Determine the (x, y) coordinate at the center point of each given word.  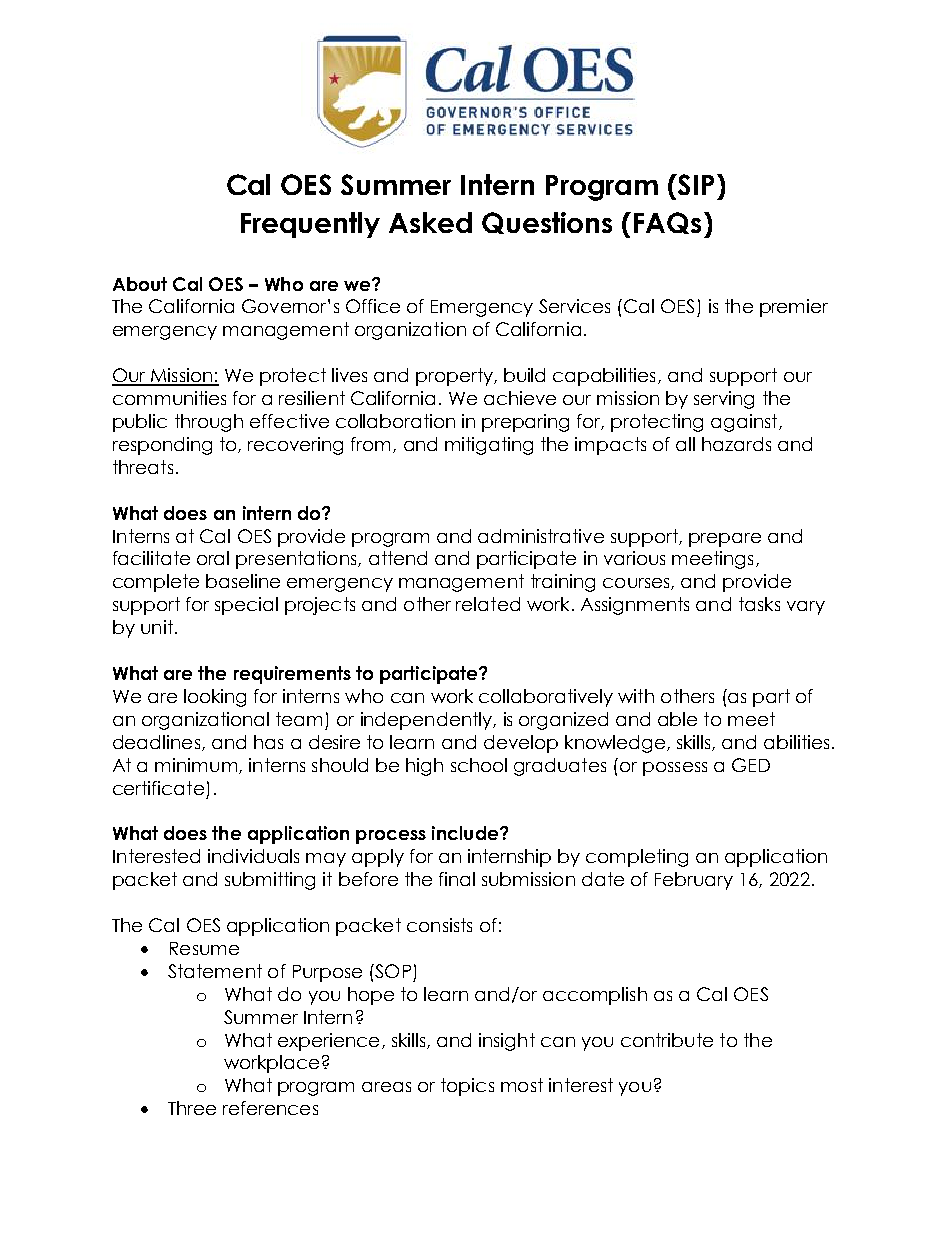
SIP (695, 184)
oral (213, 558)
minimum (196, 765)
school (479, 765)
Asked (430, 222)
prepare (725, 540)
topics (467, 1087)
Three (192, 1108)
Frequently (310, 225)
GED (751, 765)
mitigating (489, 446)
